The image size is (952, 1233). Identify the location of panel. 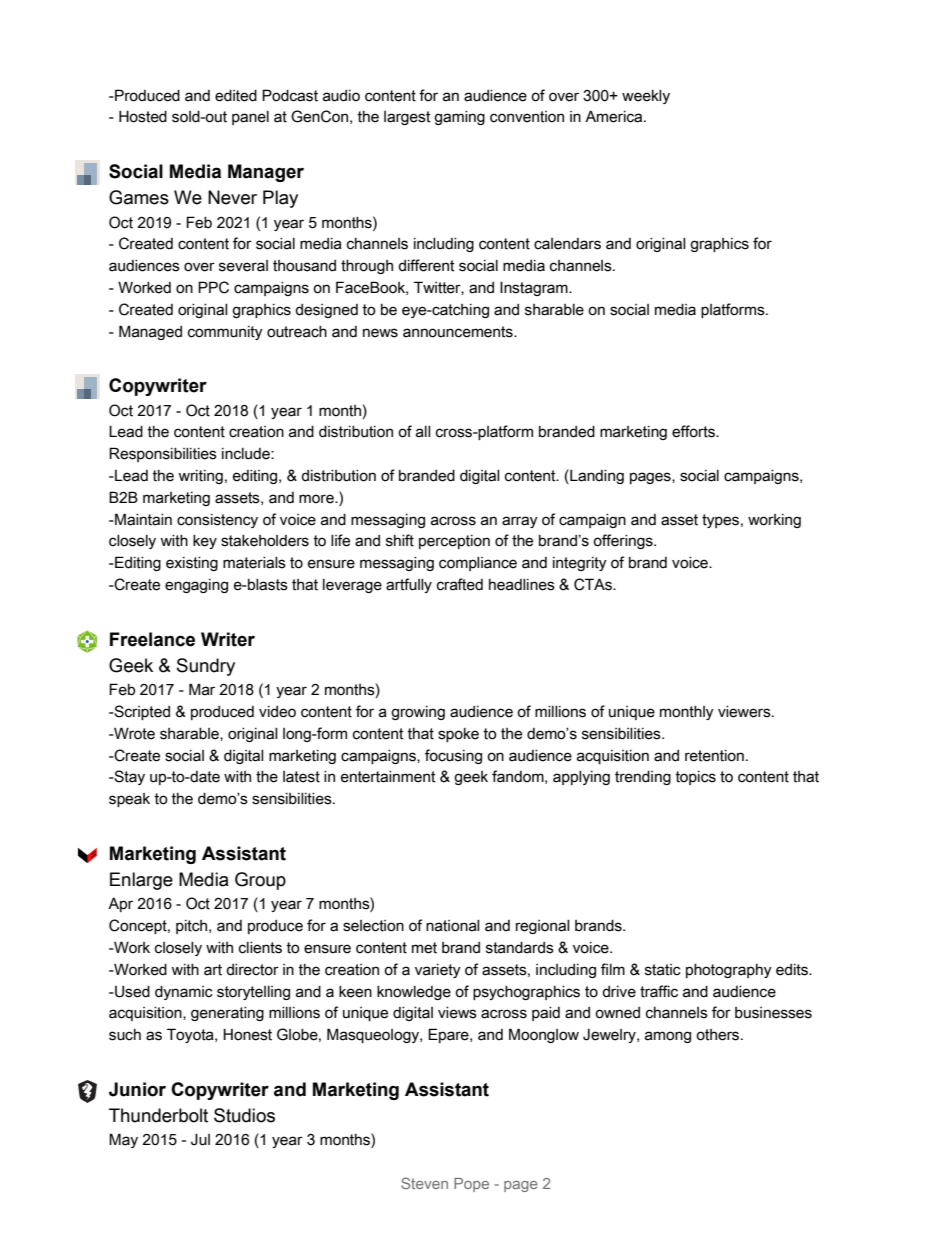
(250, 118).
